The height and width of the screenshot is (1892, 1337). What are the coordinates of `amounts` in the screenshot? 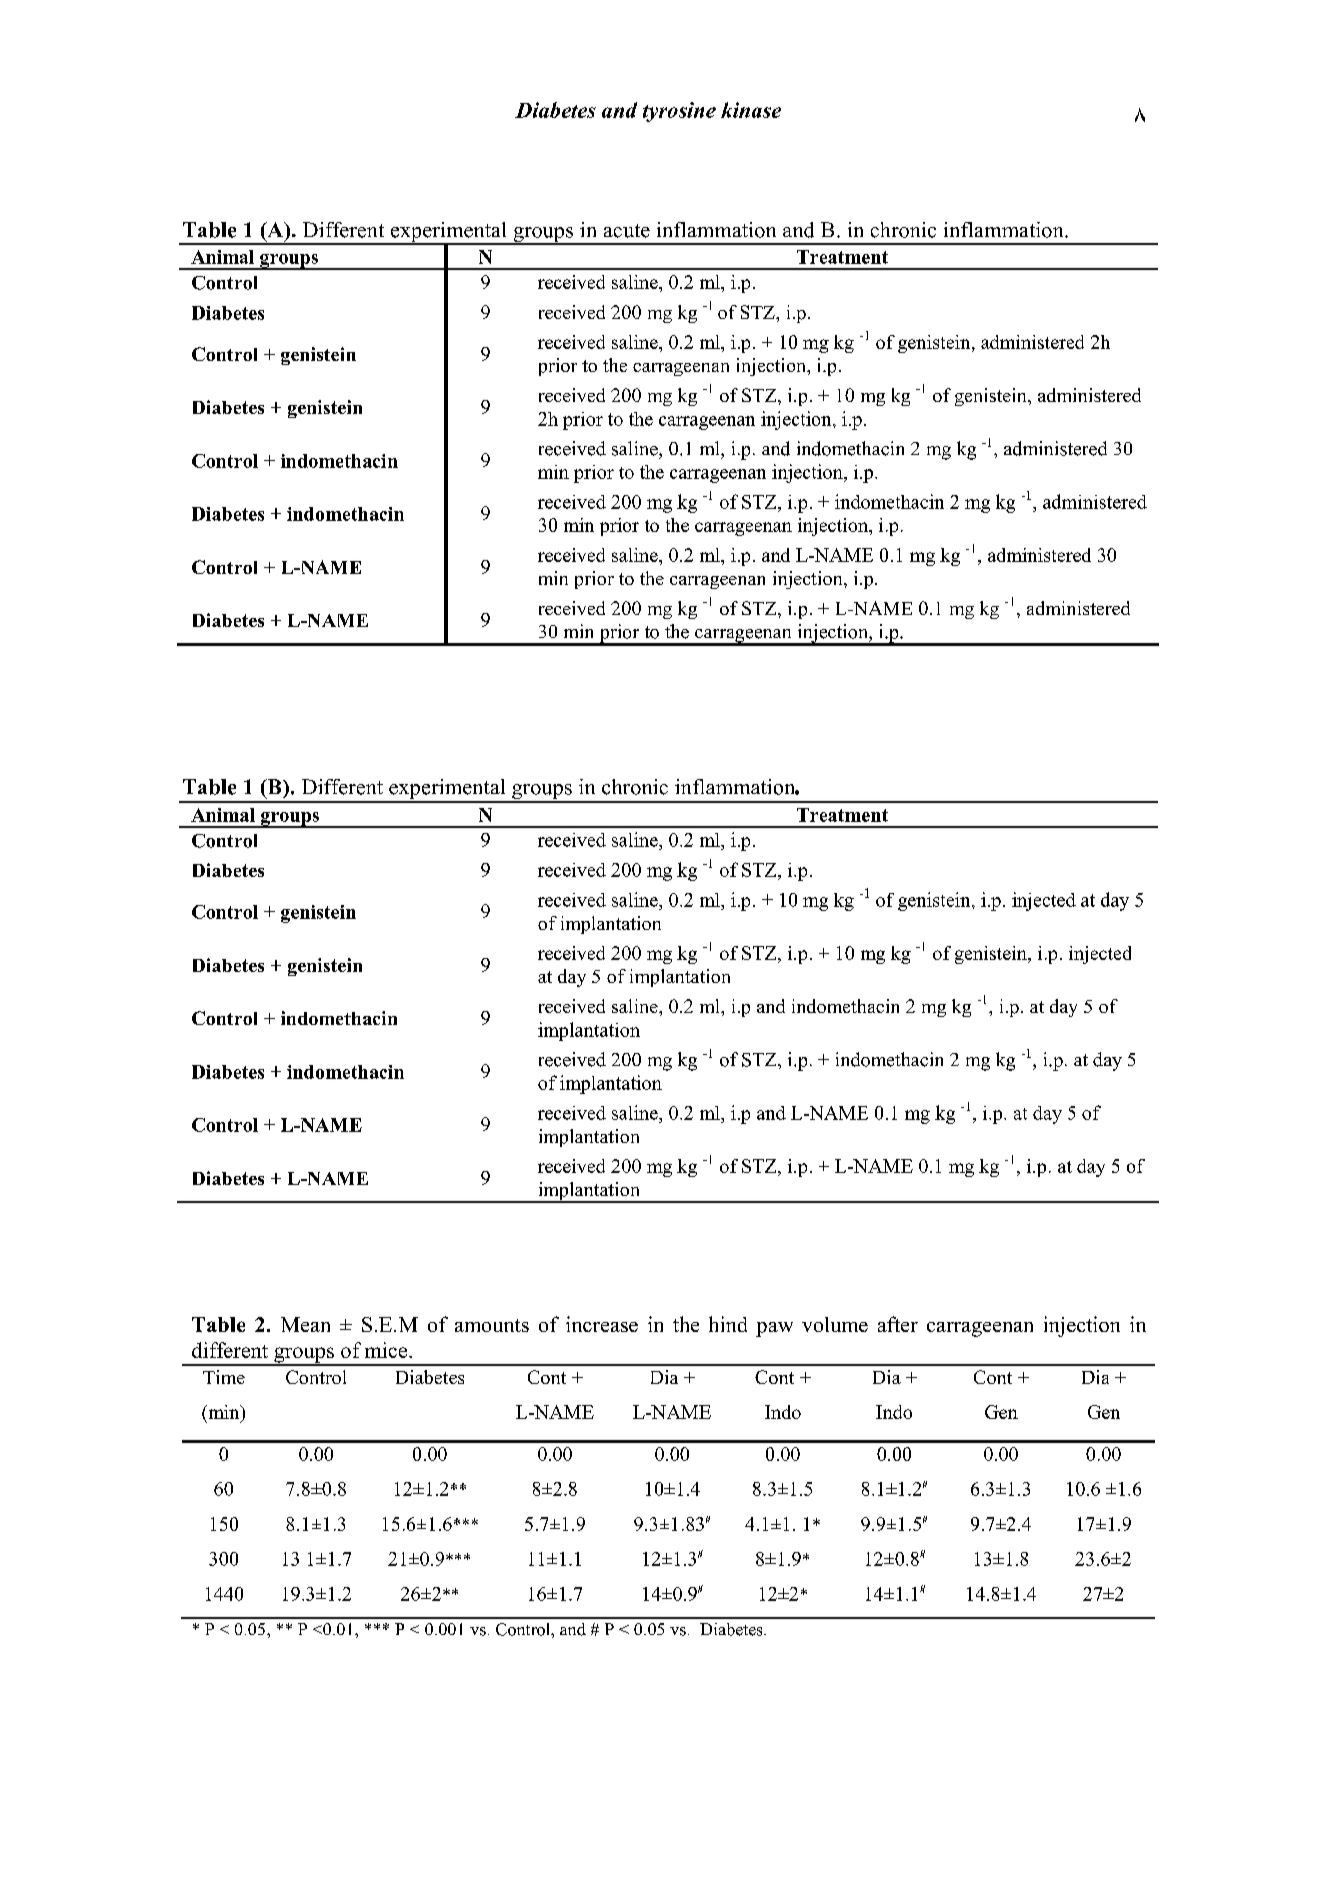 It's located at (492, 1325).
